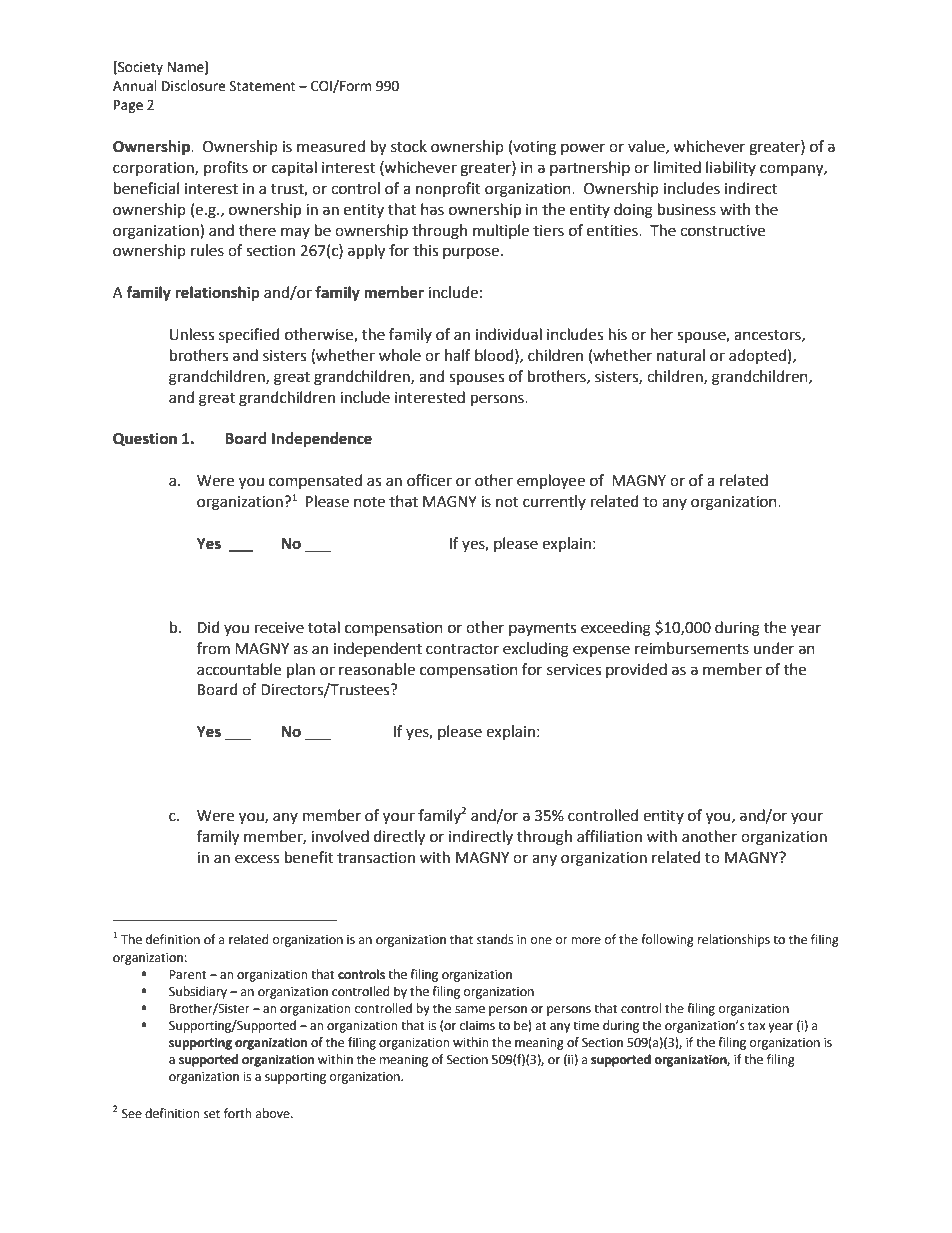 The width and height of the image is (952, 1233). I want to click on Question, so click(145, 439).
